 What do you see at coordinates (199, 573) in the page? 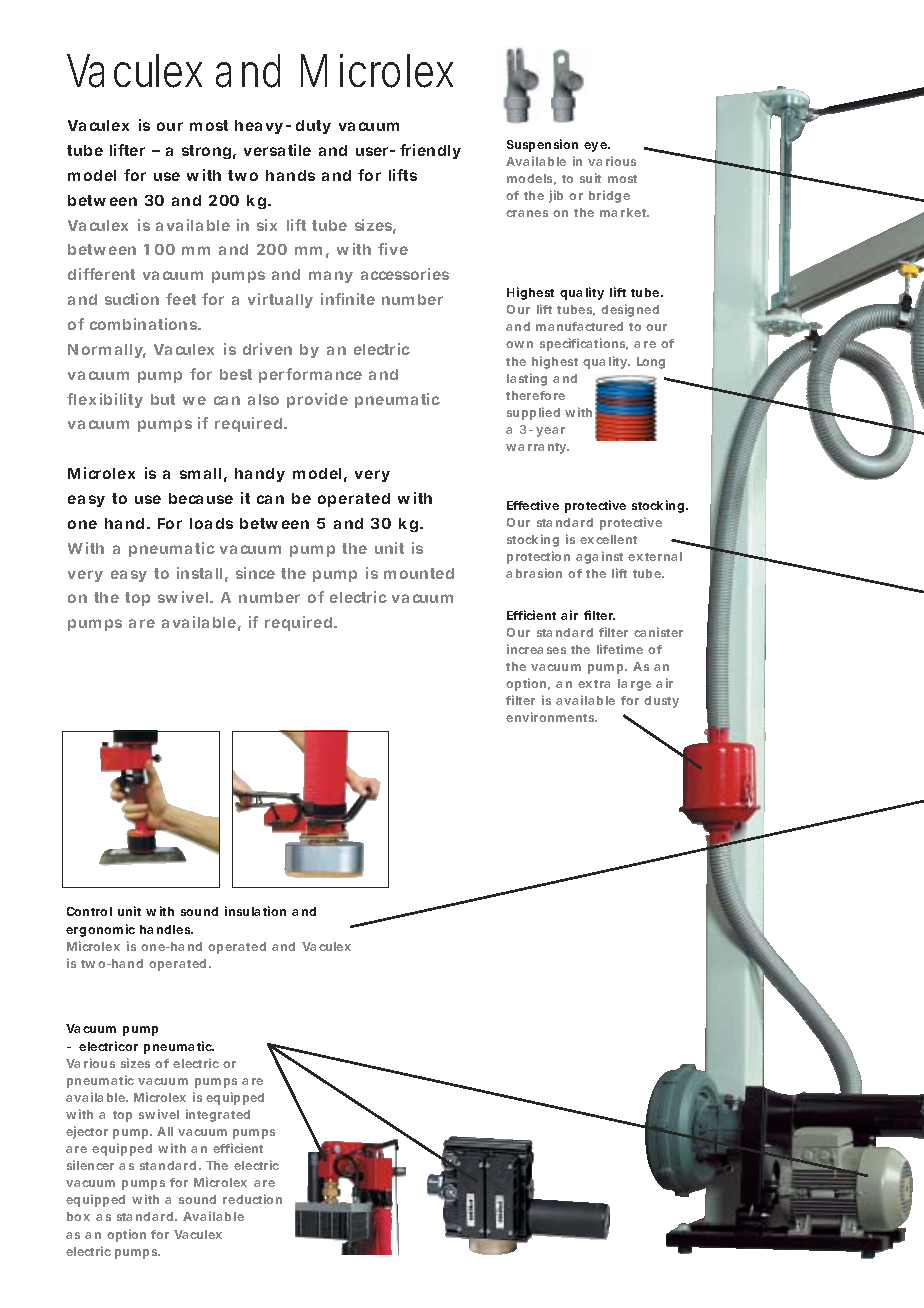
I see `install` at bounding box center [199, 573].
